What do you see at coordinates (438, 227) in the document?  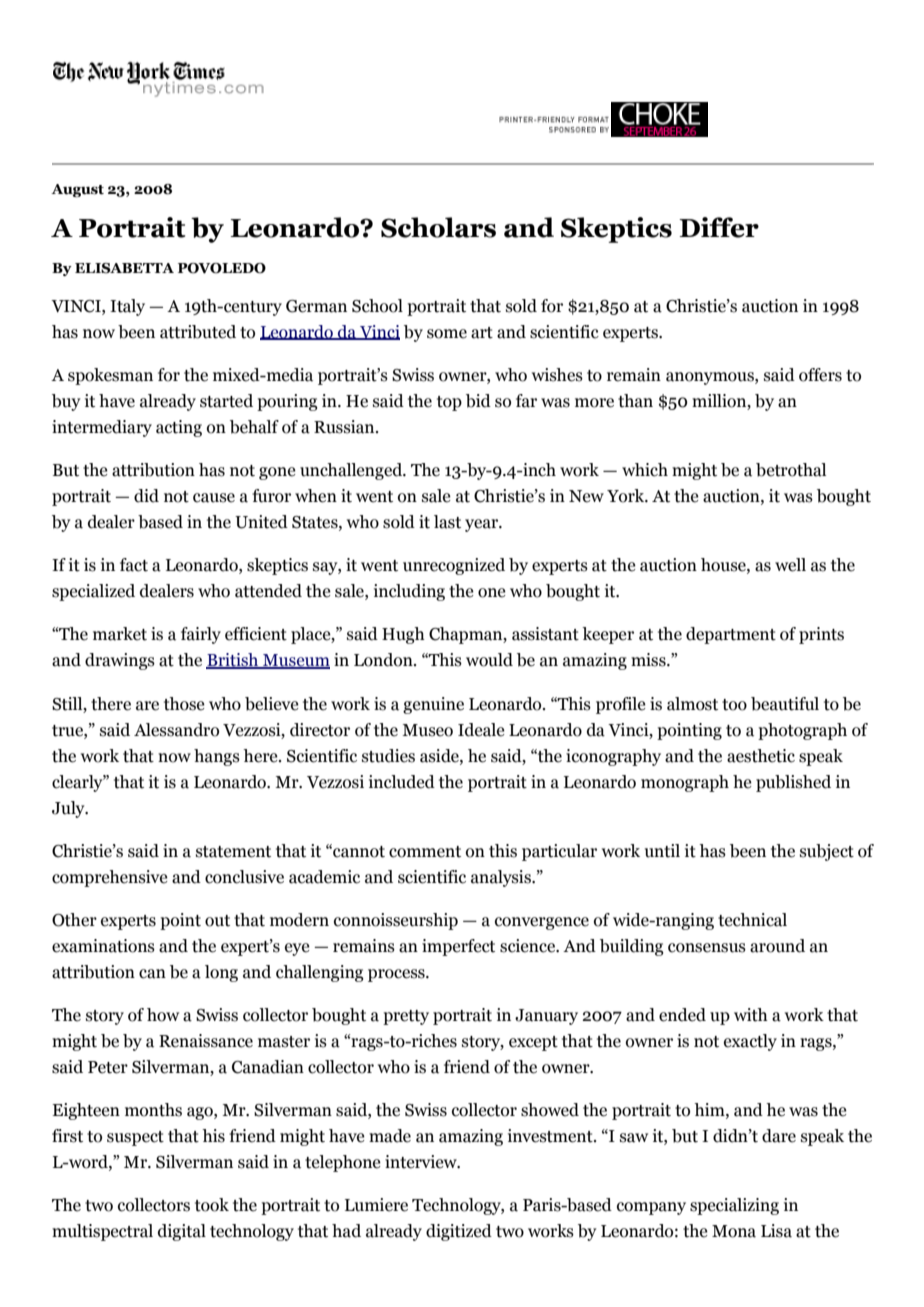 I see `Scholars` at bounding box center [438, 227].
